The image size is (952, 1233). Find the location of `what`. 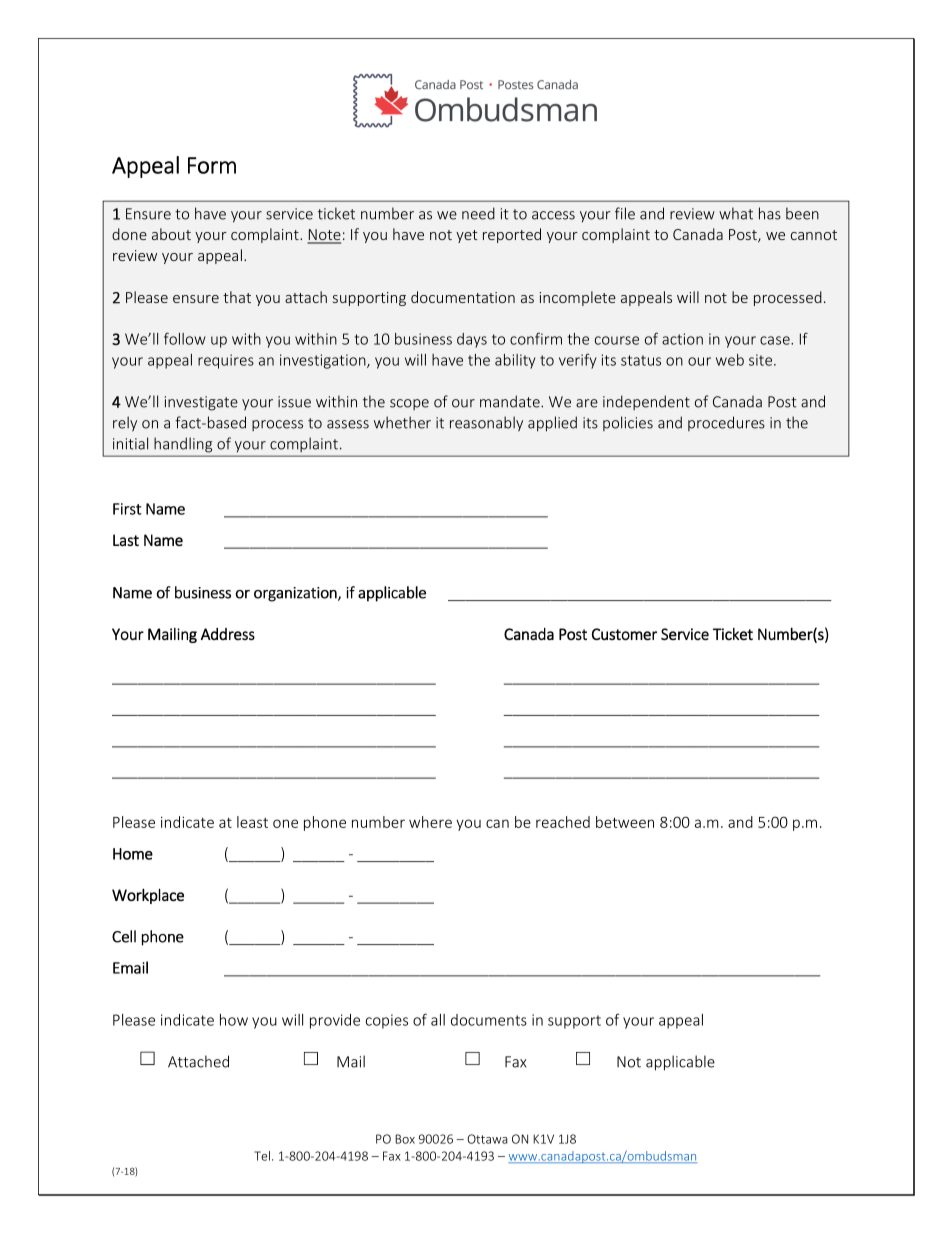

what is located at coordinates (736, 213).
